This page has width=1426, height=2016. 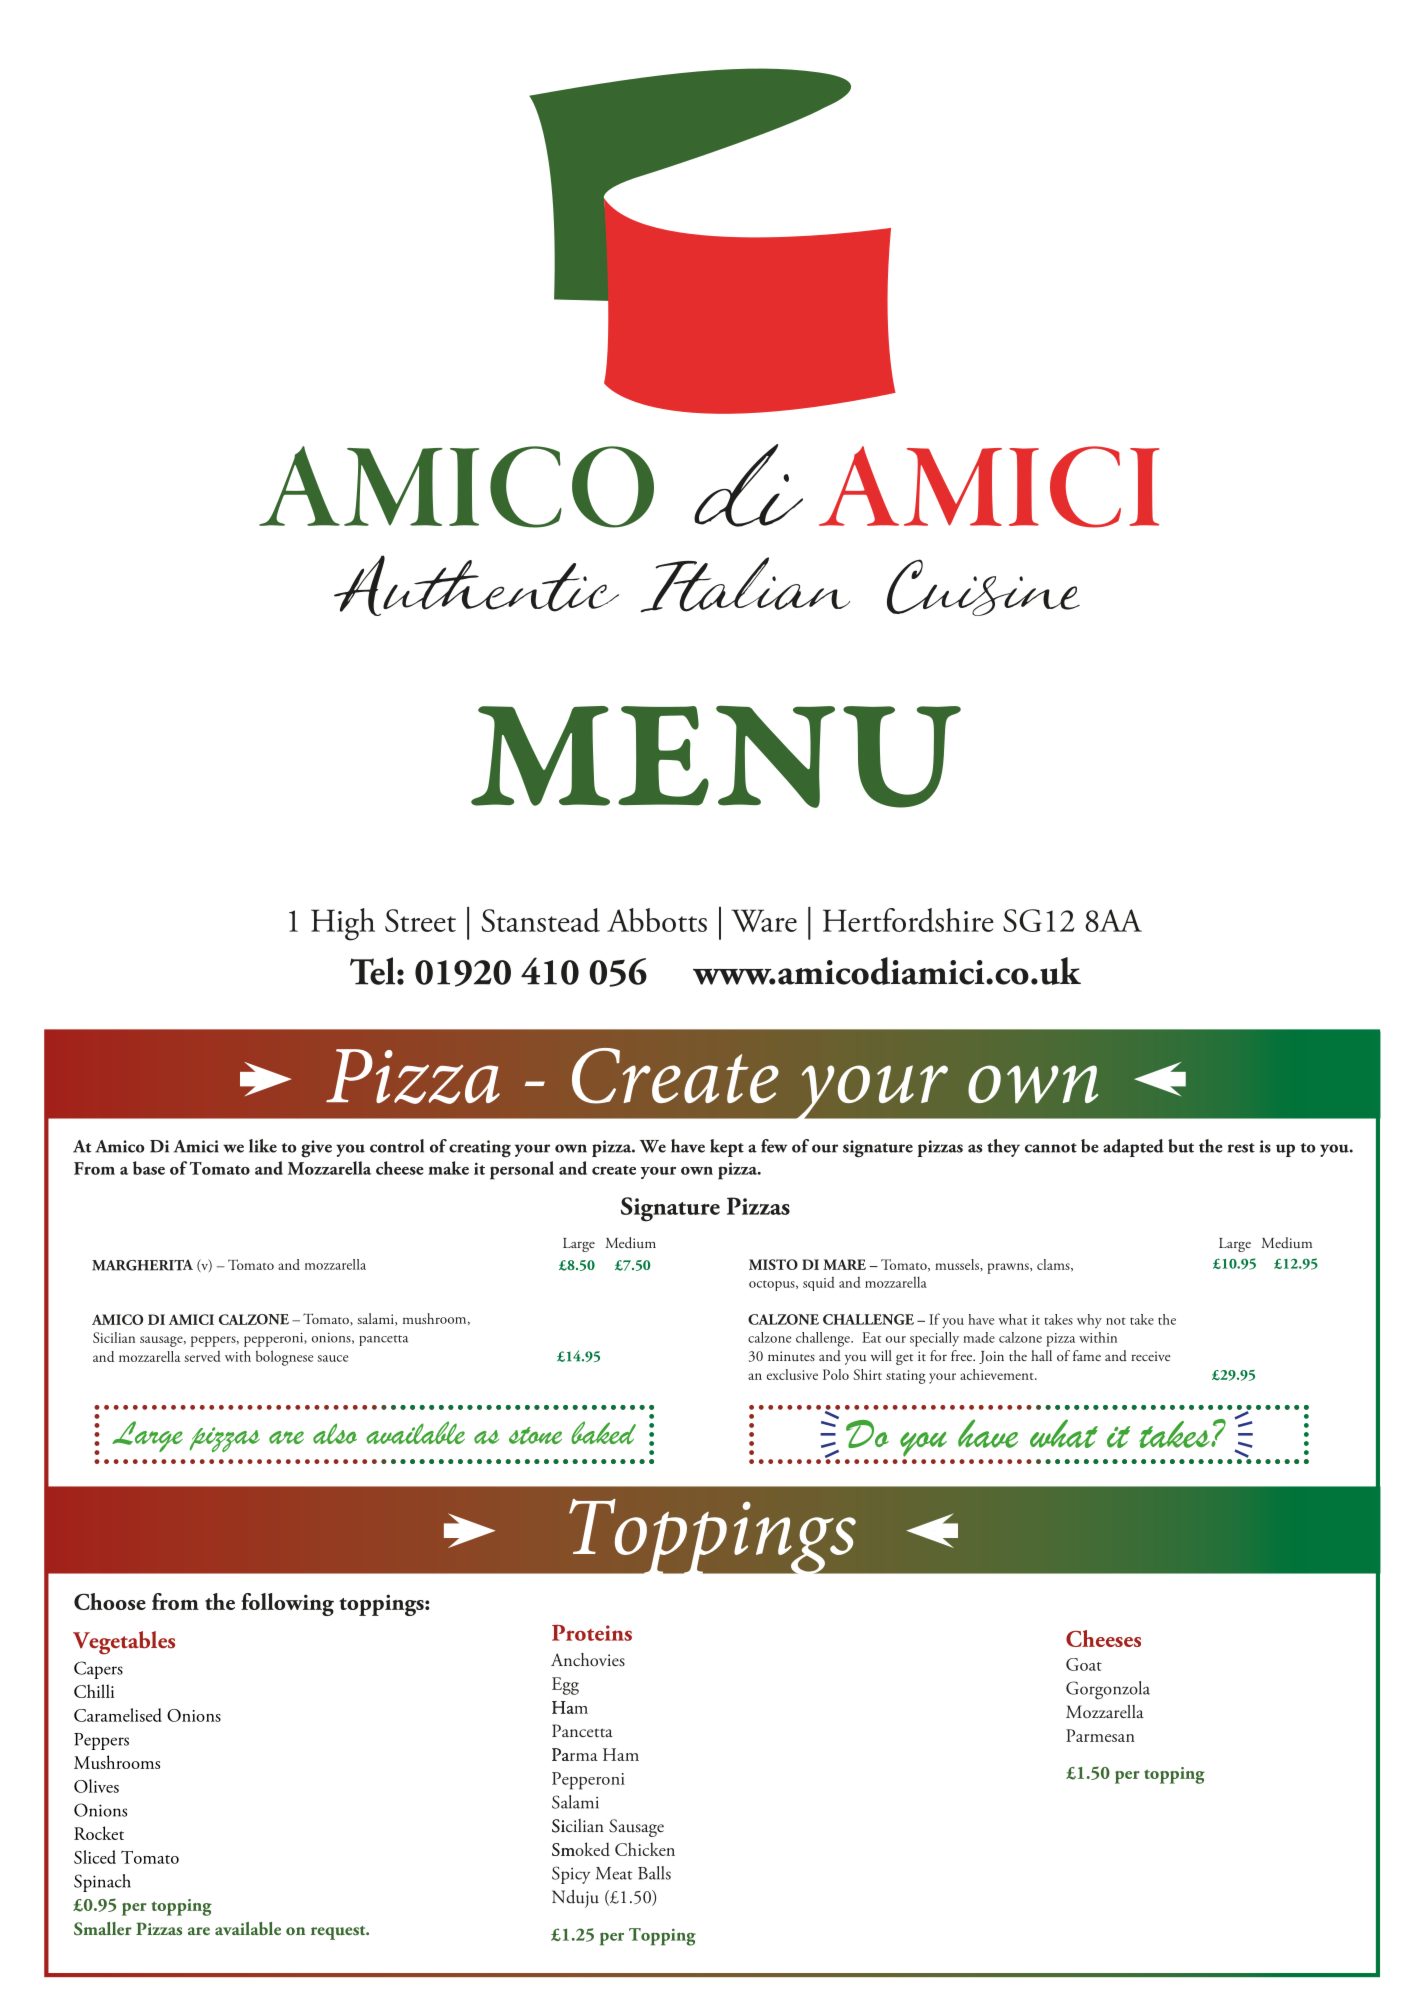 What do you see at coordinates (1084, 1664) in the page?
I see `Goat` at bounding box center [1084, 1664].
